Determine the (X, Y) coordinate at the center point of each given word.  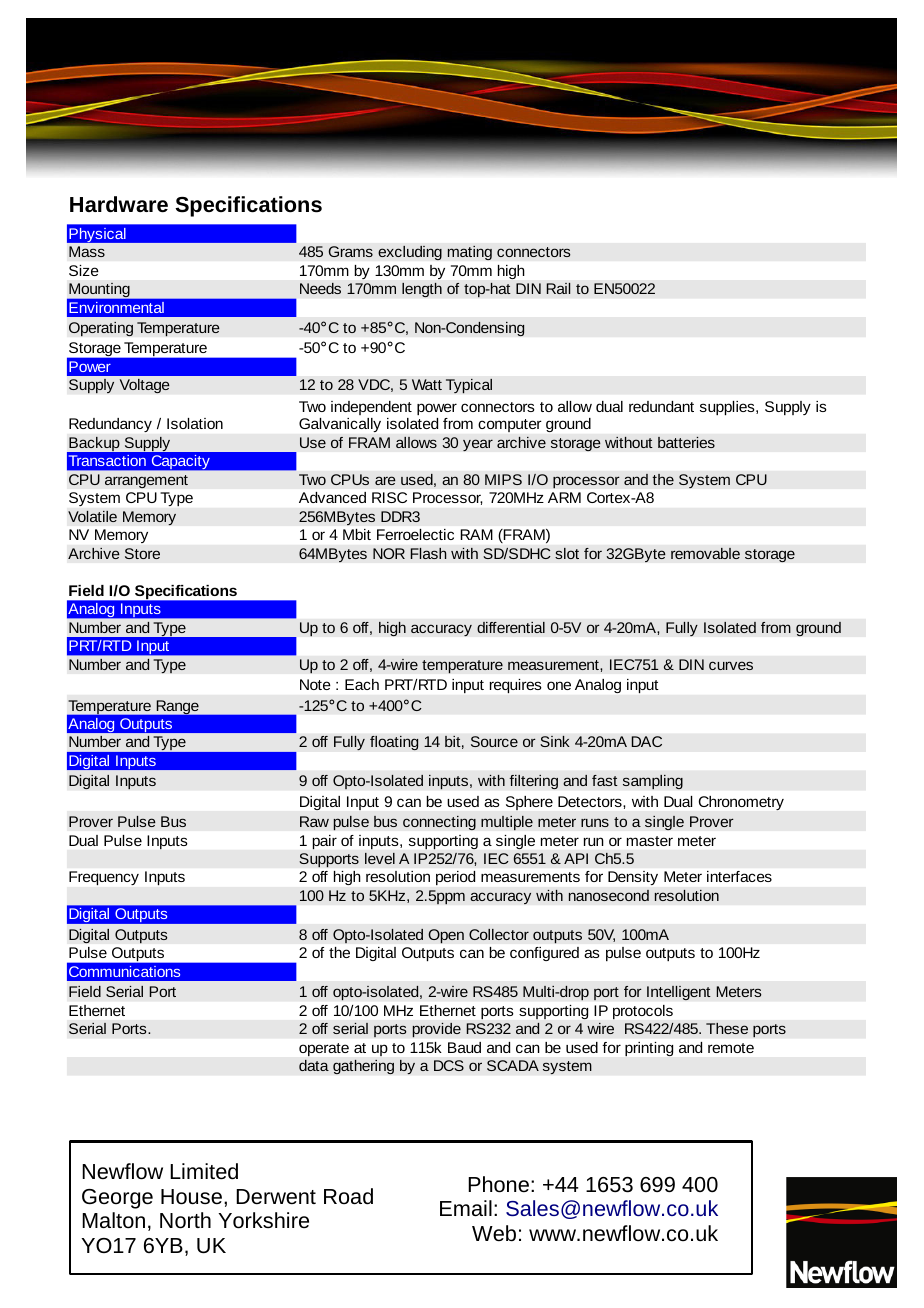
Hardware (119, 204)
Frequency (104, 878)
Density (633, 878)
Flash (428, 553)
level (380, 858)
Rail (558, 288)
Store (142, 553)
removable (705, 553)
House (191, 1197)
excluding (410, 253)
